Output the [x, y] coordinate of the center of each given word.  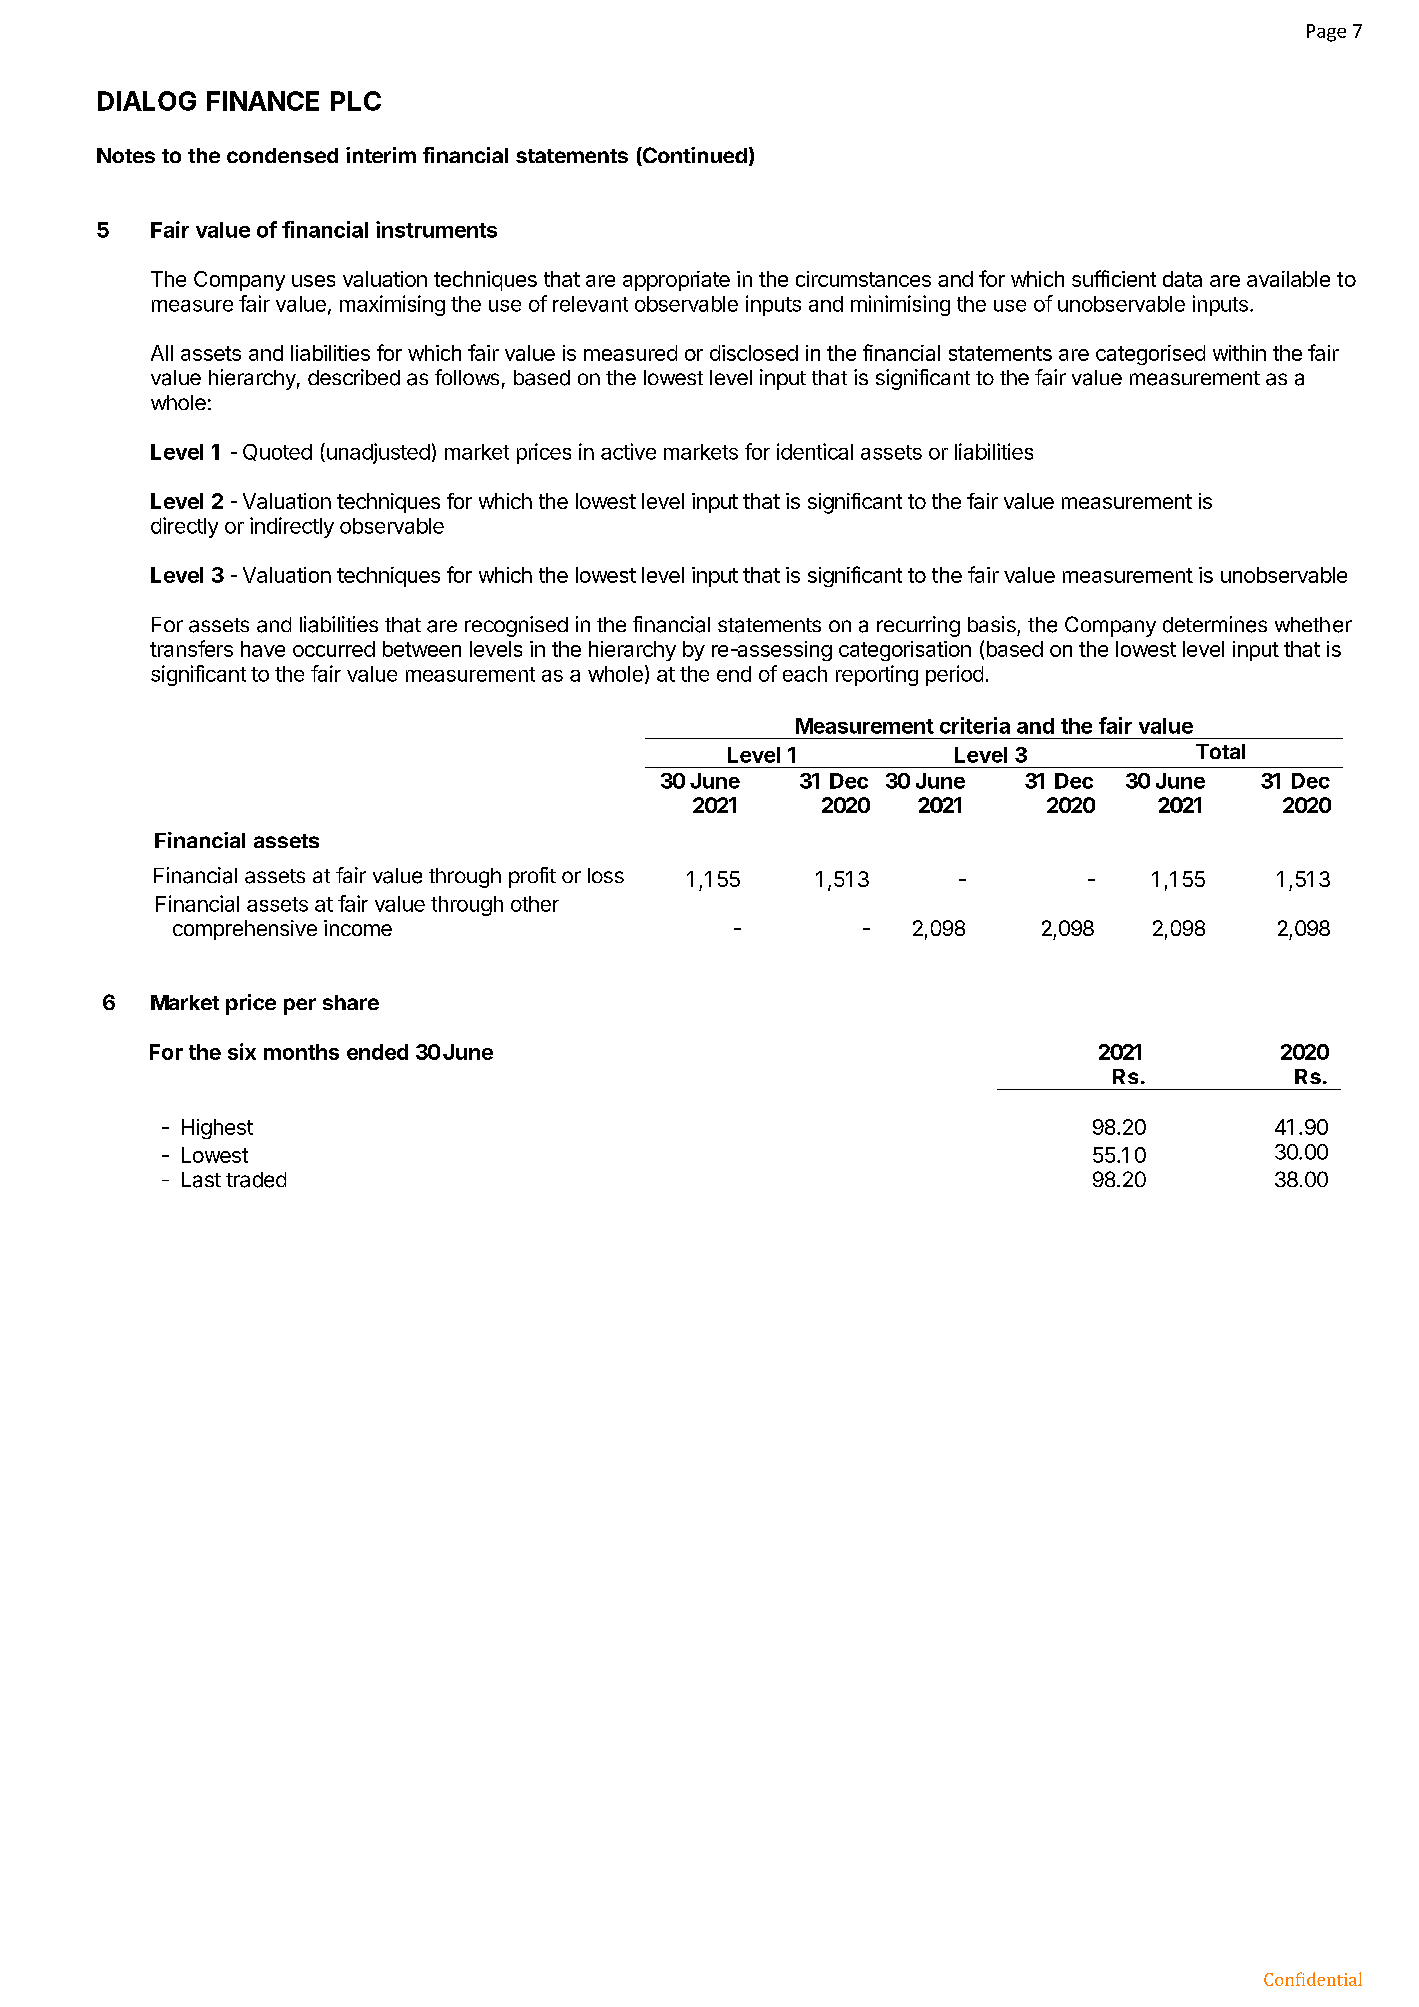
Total [1220, 751]
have [263, 649]
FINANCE [263, 101]
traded [256, 1180]
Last [201, 1180]
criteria [975, 725]
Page [1326, 33]
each [805, 674]
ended [377, 1052]
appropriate [676, 281]
